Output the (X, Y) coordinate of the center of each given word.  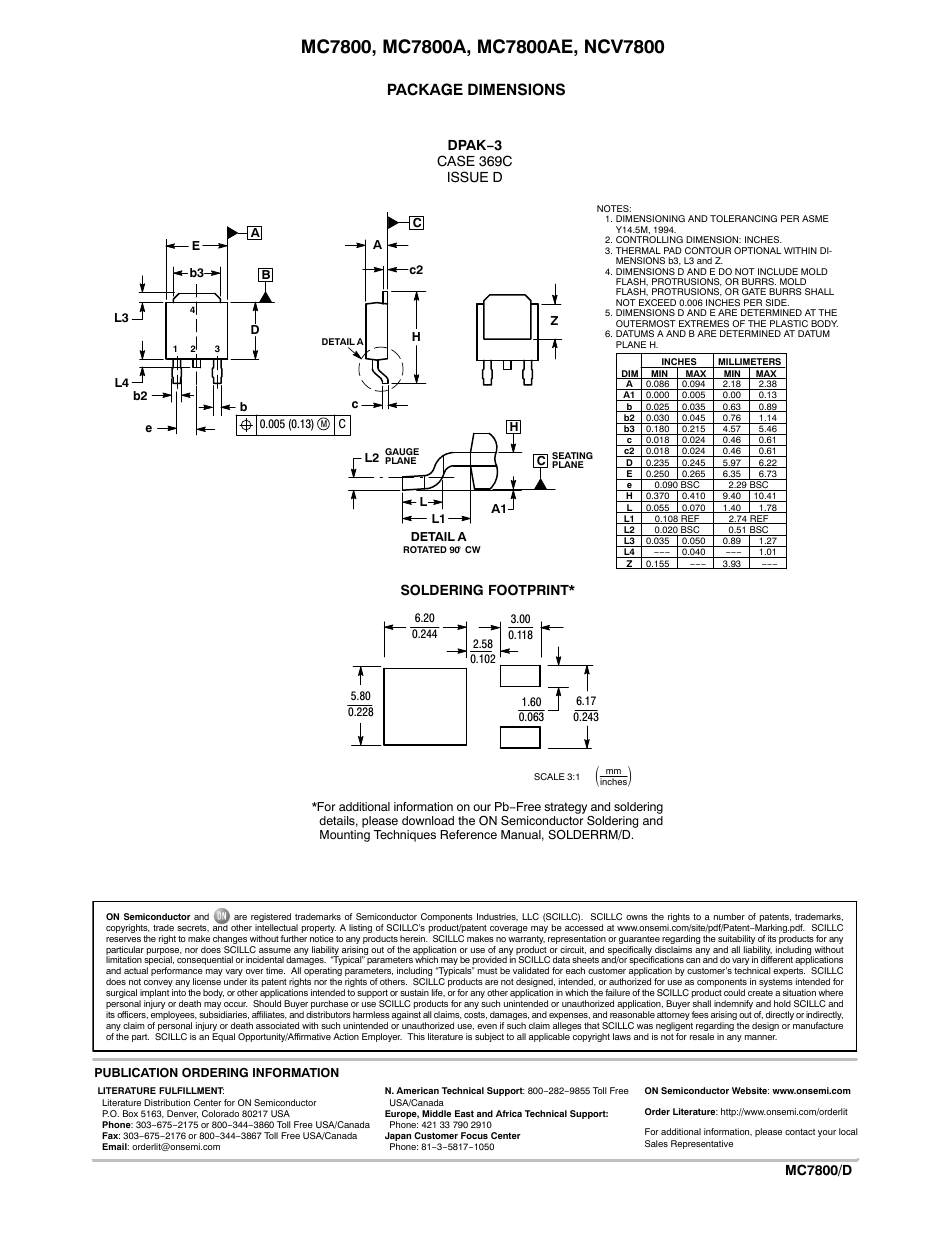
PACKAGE (425, 89)
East (464, 1113)
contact (800, 1131)
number (729, 916)
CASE (456, 161)
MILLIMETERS (750, 363)
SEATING (572, 457)
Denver (182, 1114)
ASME (815, 218)
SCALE (549, 776)
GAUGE (402, 453)
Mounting (345, 836)
